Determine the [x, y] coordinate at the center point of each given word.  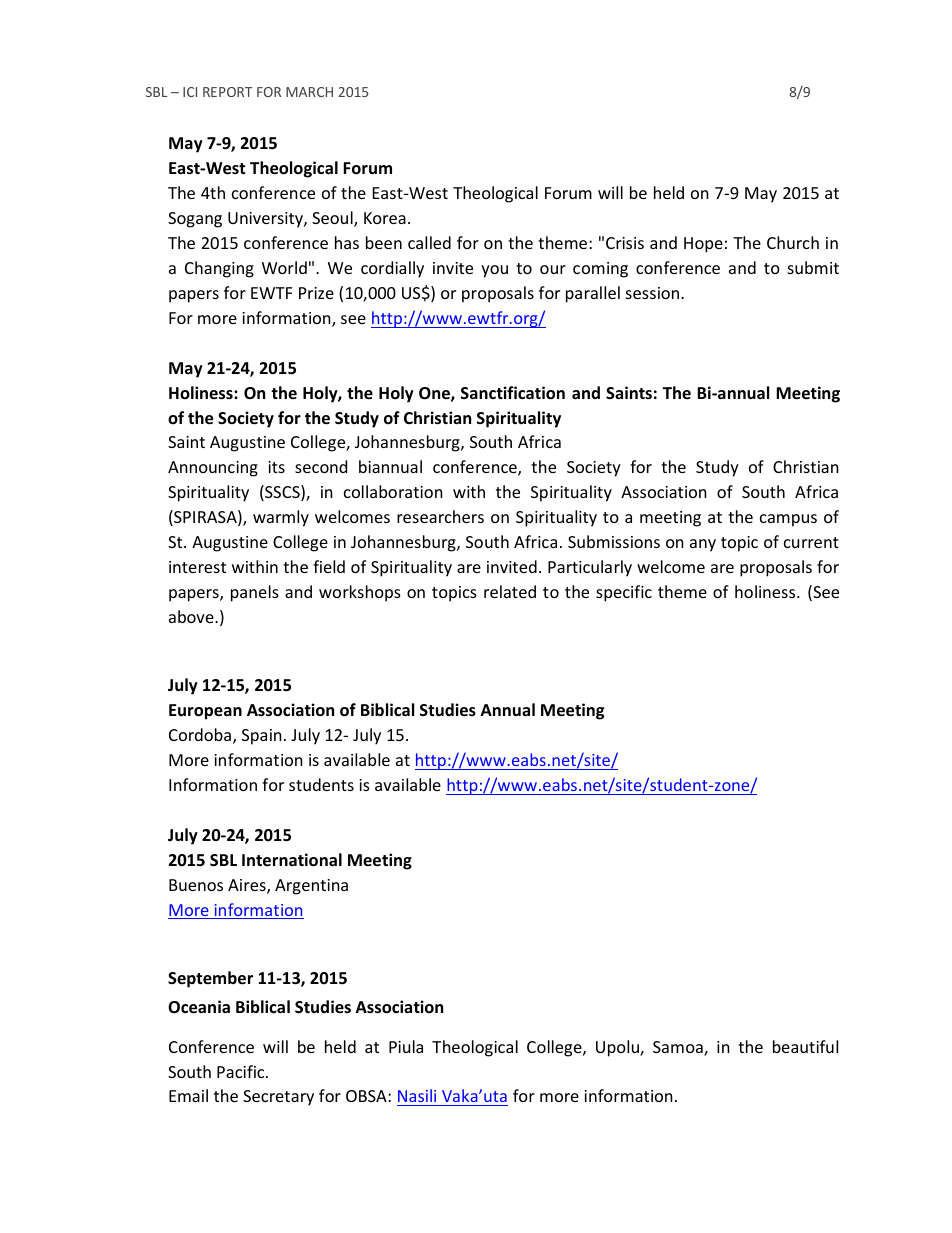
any [703, 545]
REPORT [227, 92]
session [654, 293]
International [292, 860]
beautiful [805, 1046]
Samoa [679, 1048]
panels [255, 593]
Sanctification [513, 393]
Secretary [278, 1098]
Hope [703, 245]
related [510, 591]
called [429, 242]
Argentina [311, 887]
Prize [316, 293]
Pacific [242, 1071]
